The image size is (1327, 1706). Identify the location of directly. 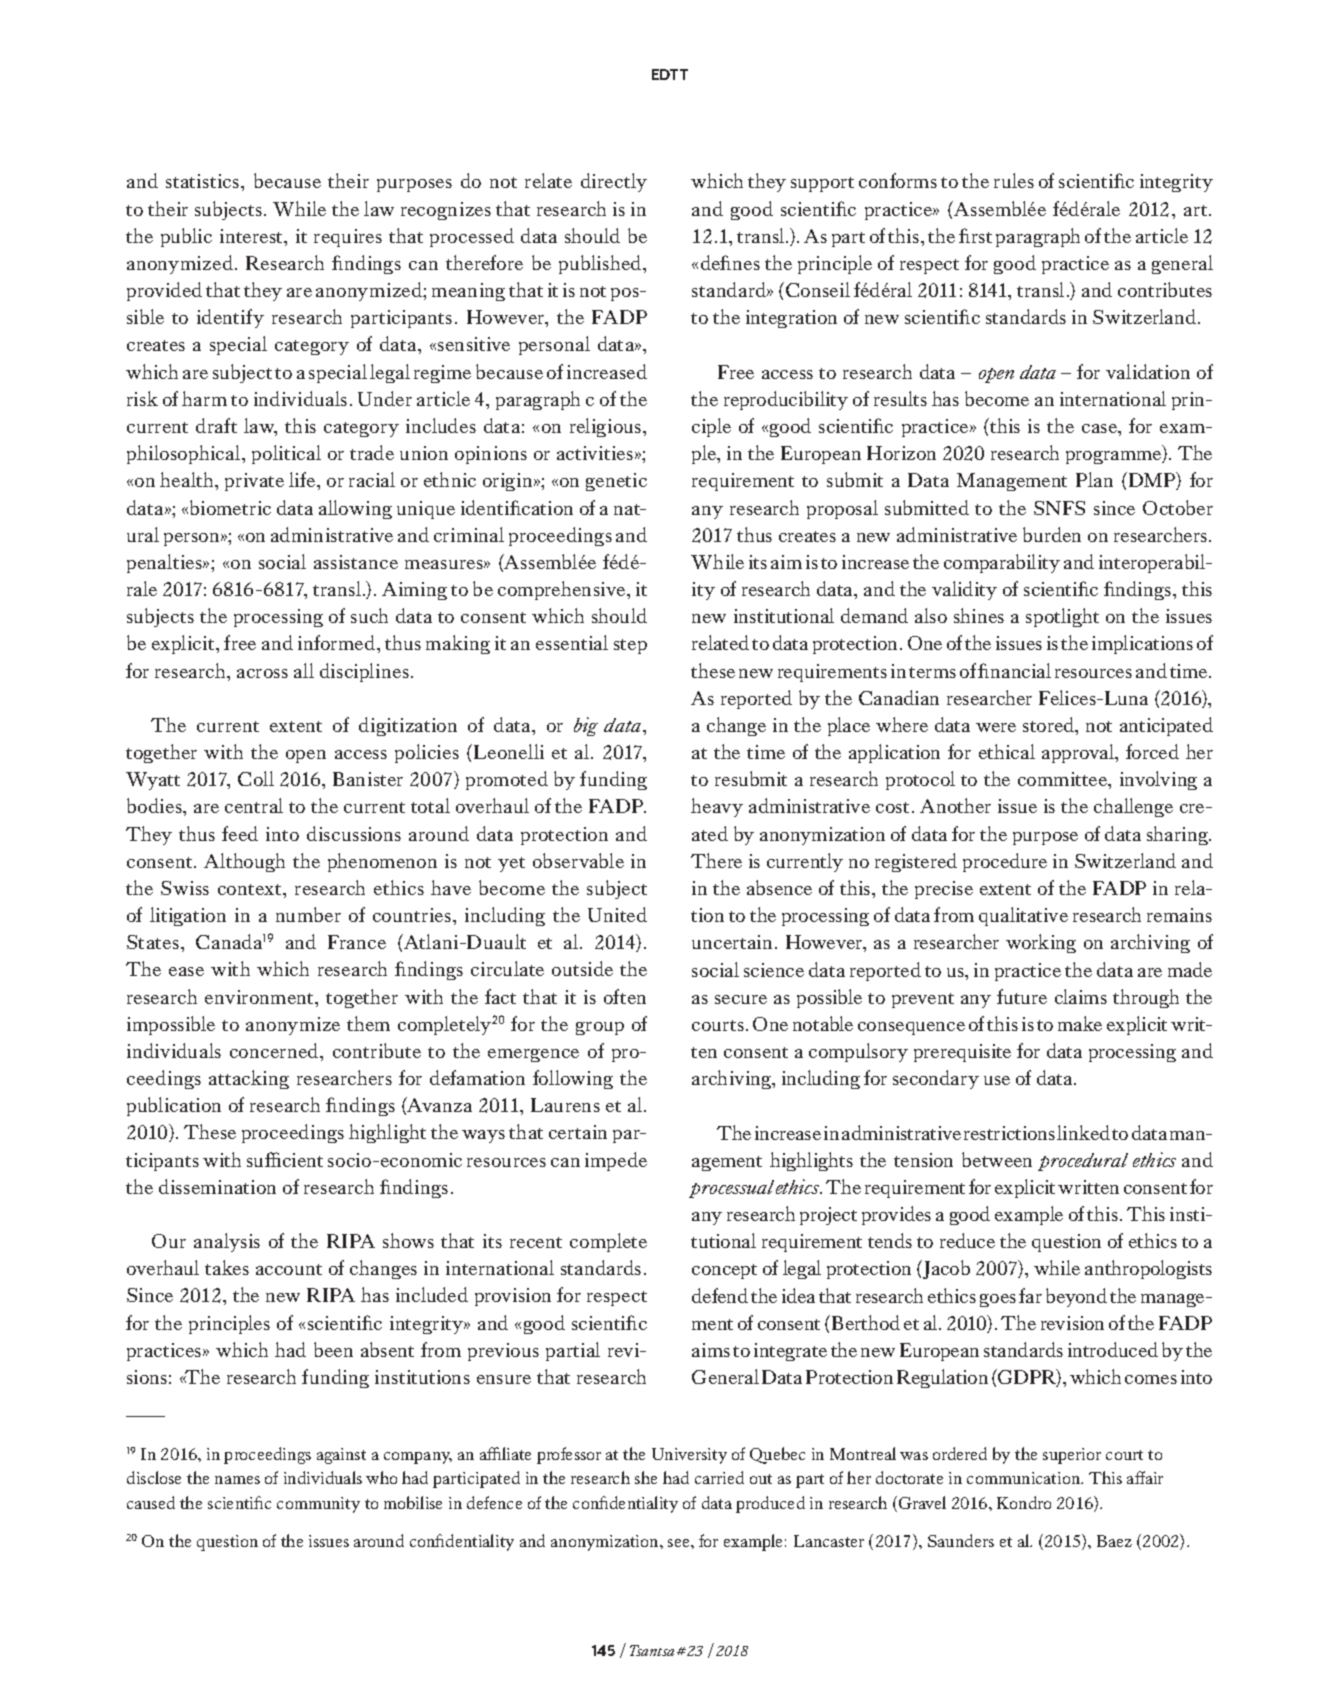
(614, 182).
